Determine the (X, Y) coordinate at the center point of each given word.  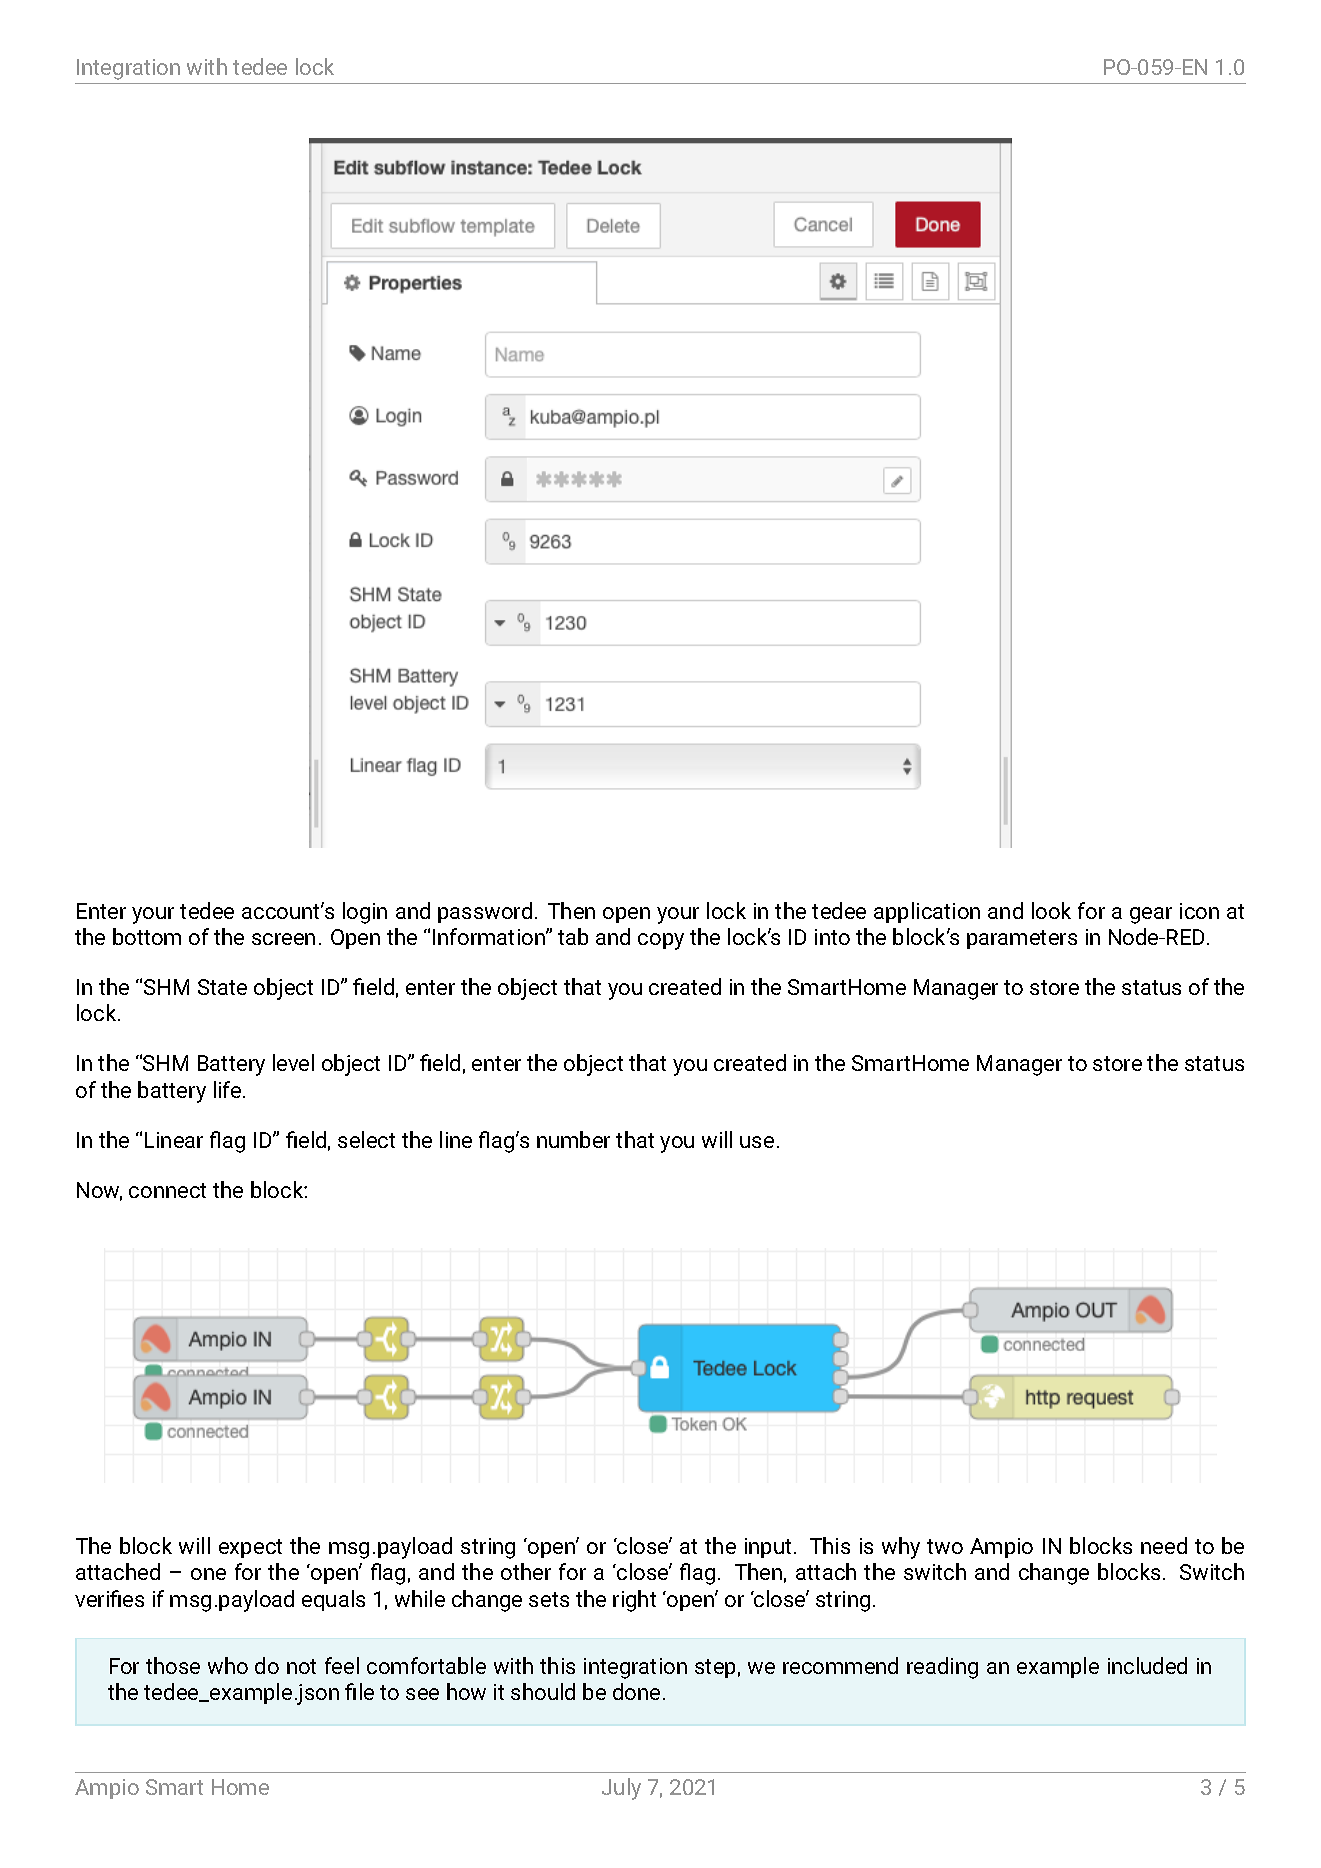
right (634, 1601)
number (573, 1139)
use (757, 1142)
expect (250, 1548)
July (621, 1789)
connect (167, 1190)
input (768, 1548)
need (1164, 1545)
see (422, 1694)
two (945, 1546)
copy (661, 941)
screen (283, 939)
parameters (1022, 939)
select (366, 1139)
